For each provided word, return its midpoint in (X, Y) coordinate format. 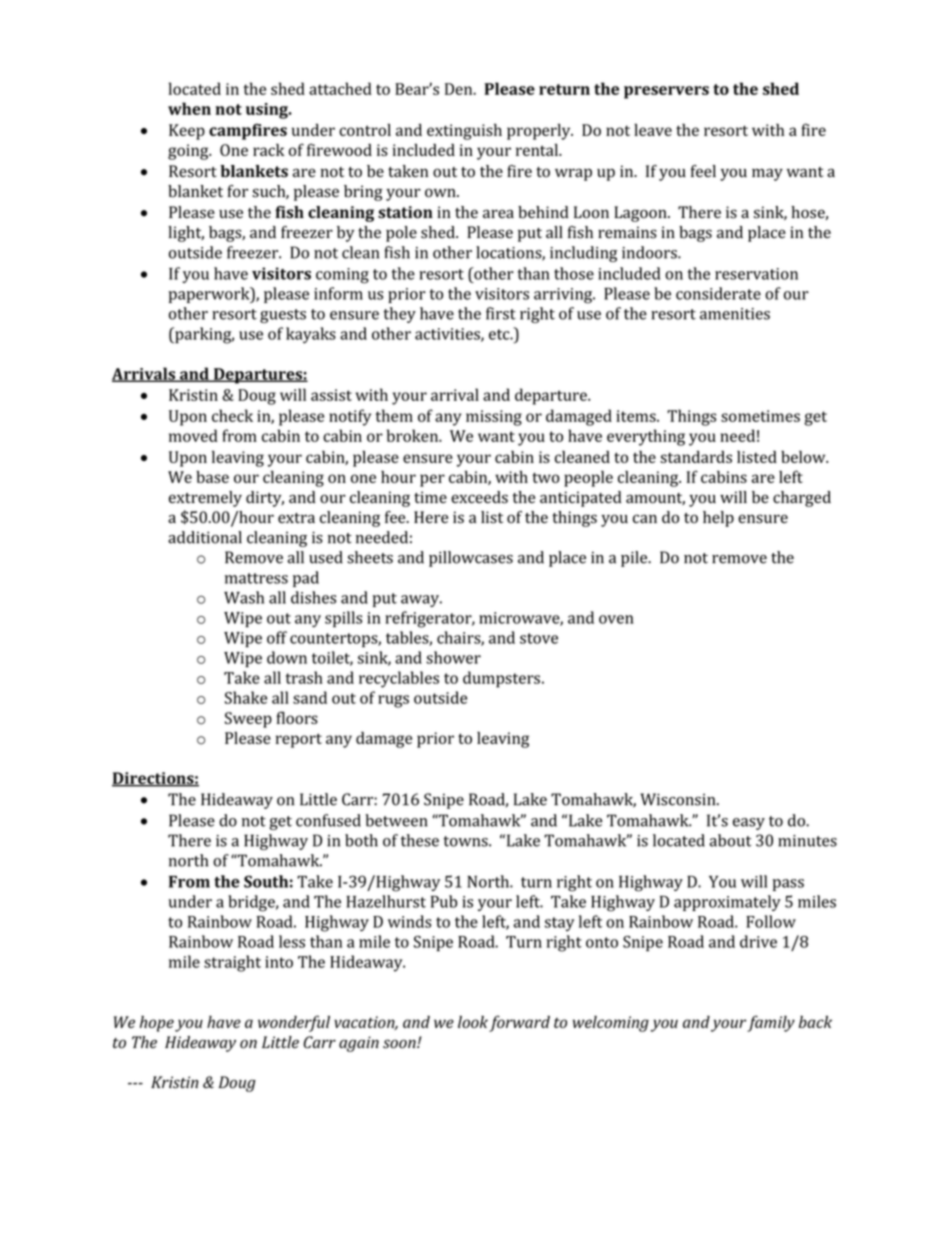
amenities (735, 314)
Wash (244, 597)
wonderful (294, 1023)
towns (467, 841)
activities (448, 335)
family (771, 1023)
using (268, 111)
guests (283, 316)
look (473, 1022)
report (299, 740)
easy (749, 824)
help (718, 519)
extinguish (464, 132)
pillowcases (471, 559)
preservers (666, 92)
